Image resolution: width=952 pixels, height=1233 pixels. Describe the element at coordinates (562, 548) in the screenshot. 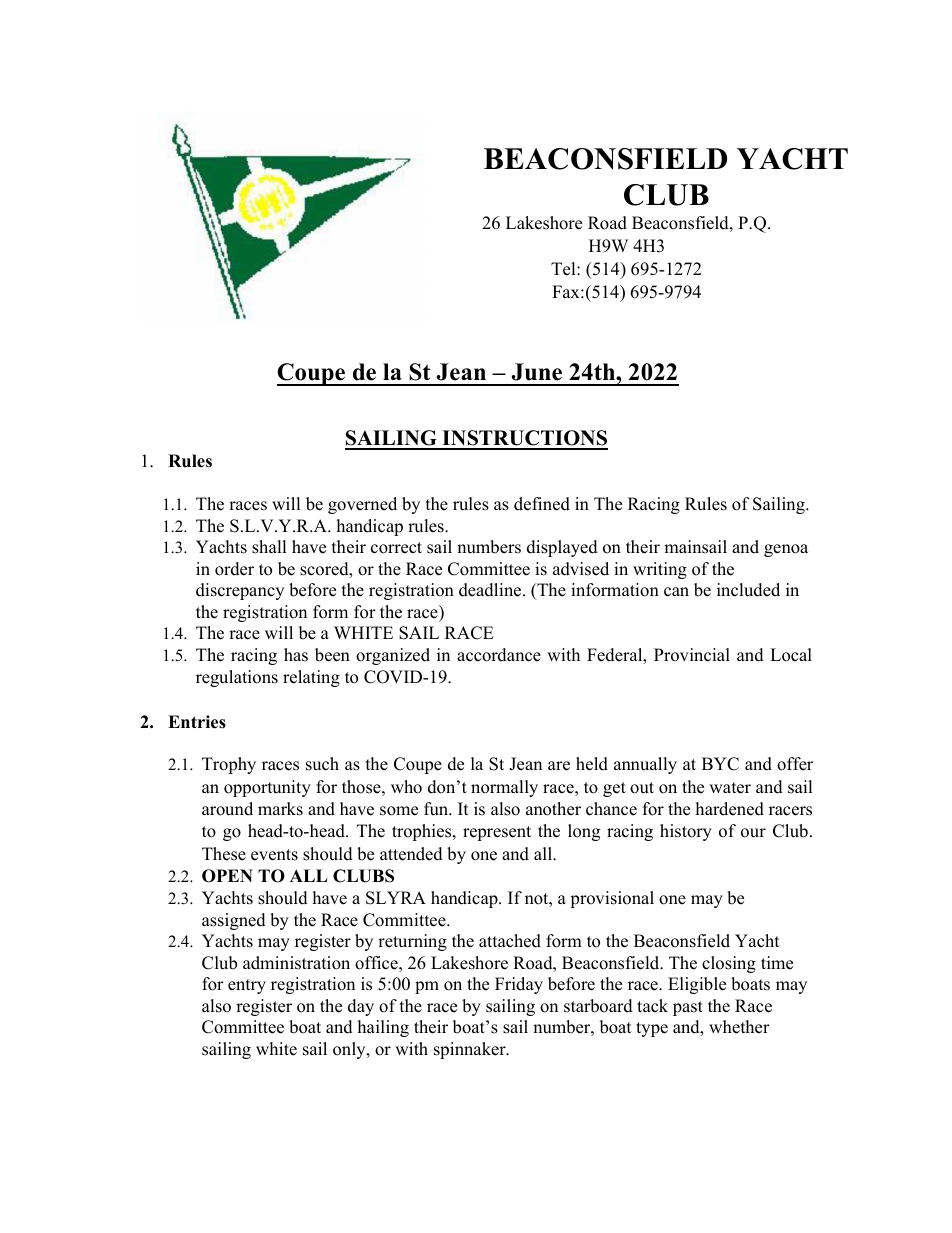

I see `displayed` at that location.
